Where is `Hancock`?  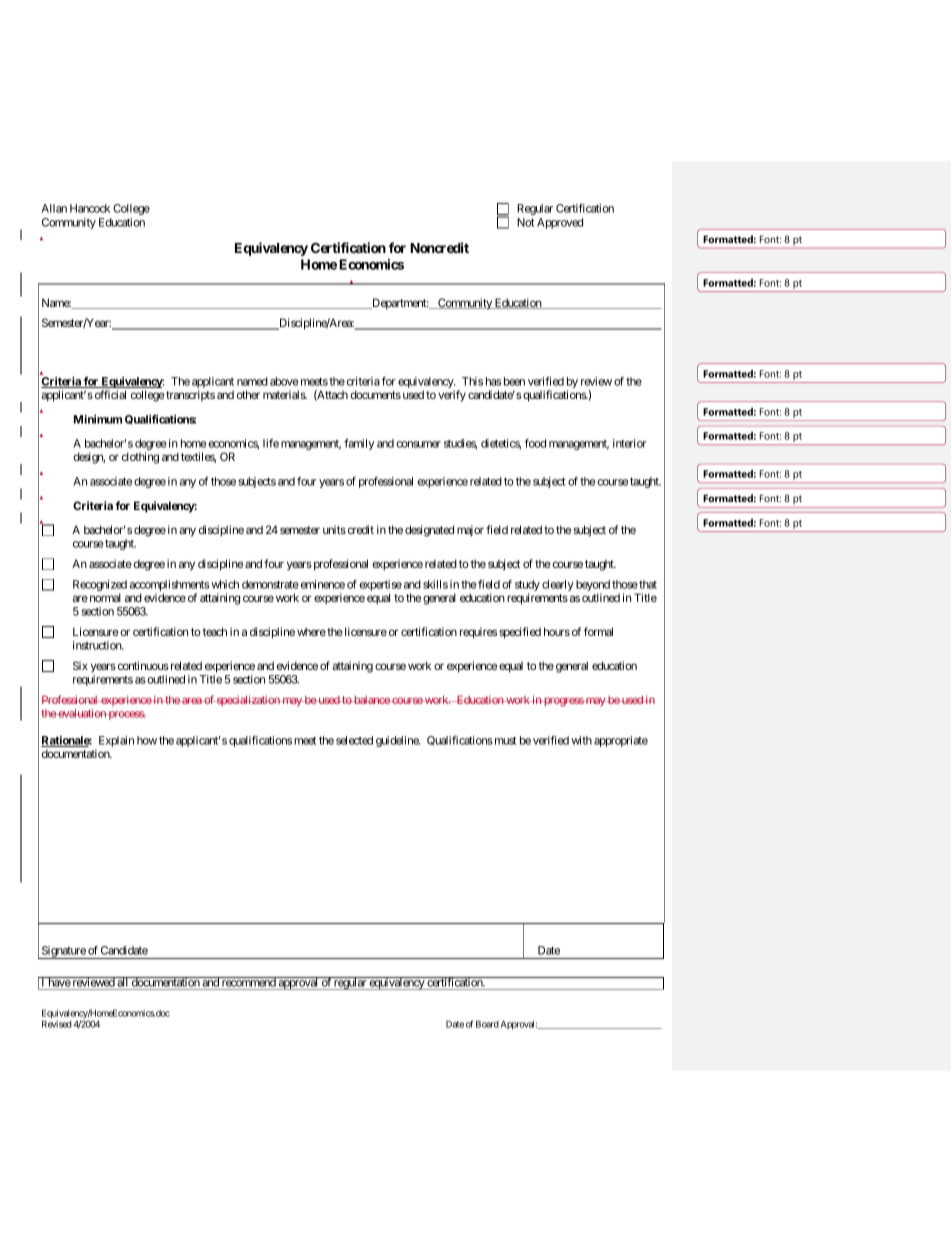
Hancock is located at coordinates (90, 208).
